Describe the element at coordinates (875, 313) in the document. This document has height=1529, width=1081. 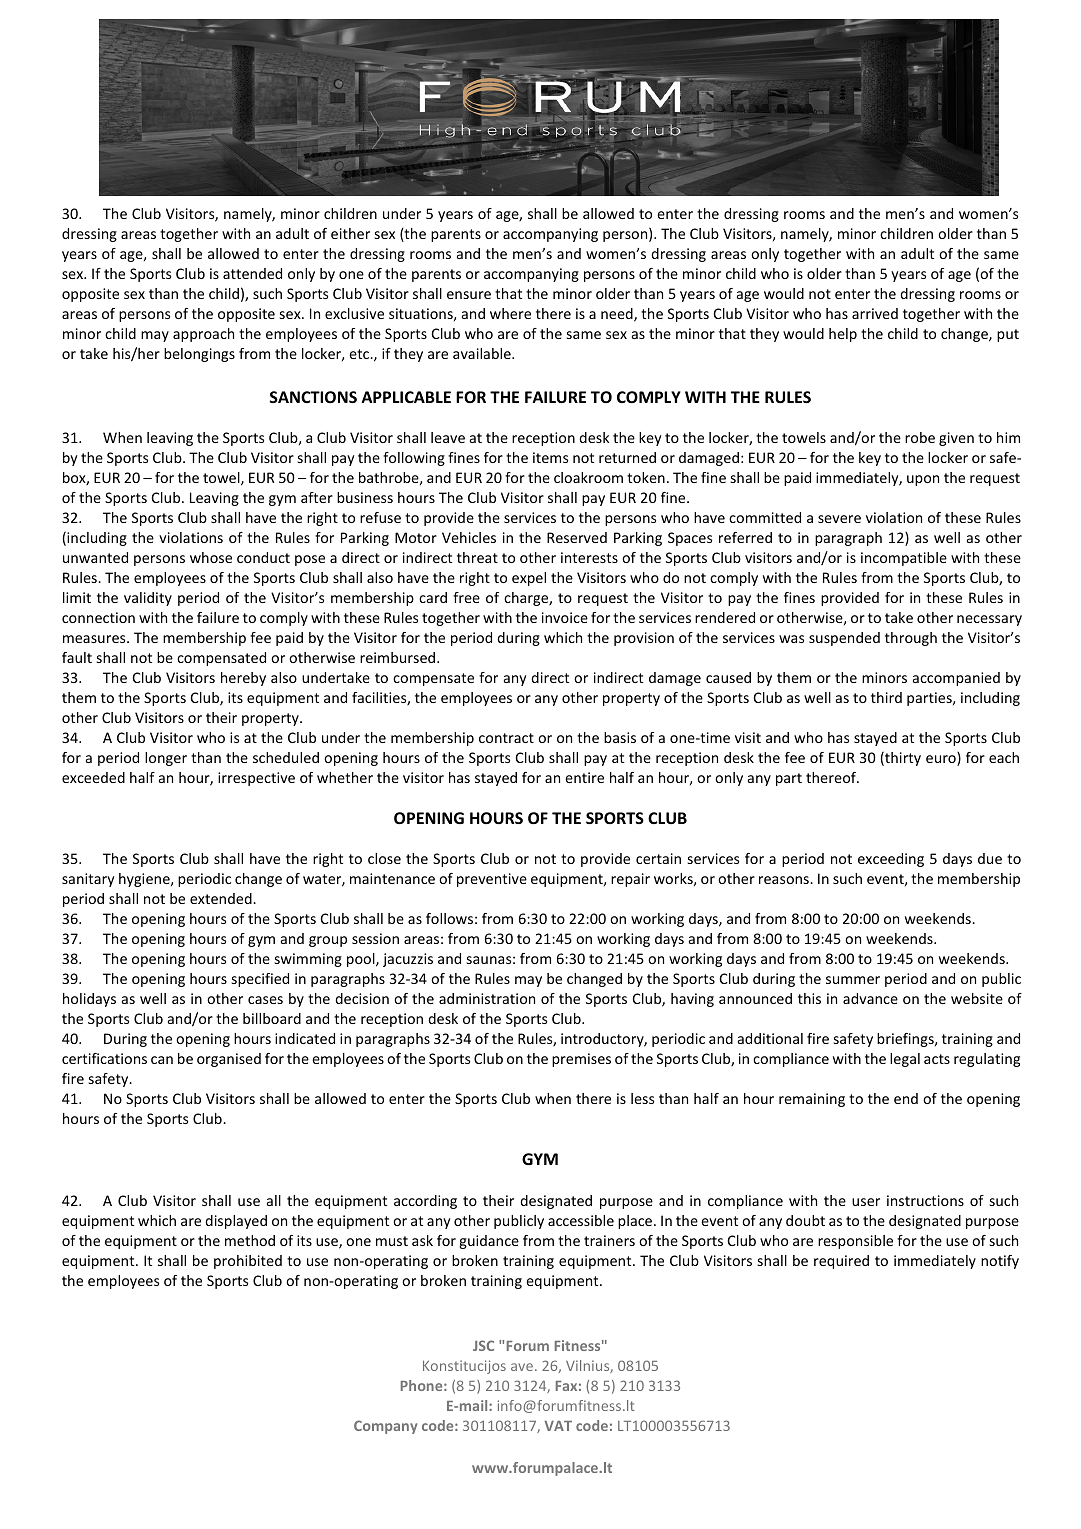
I see `arrived` at that location.
